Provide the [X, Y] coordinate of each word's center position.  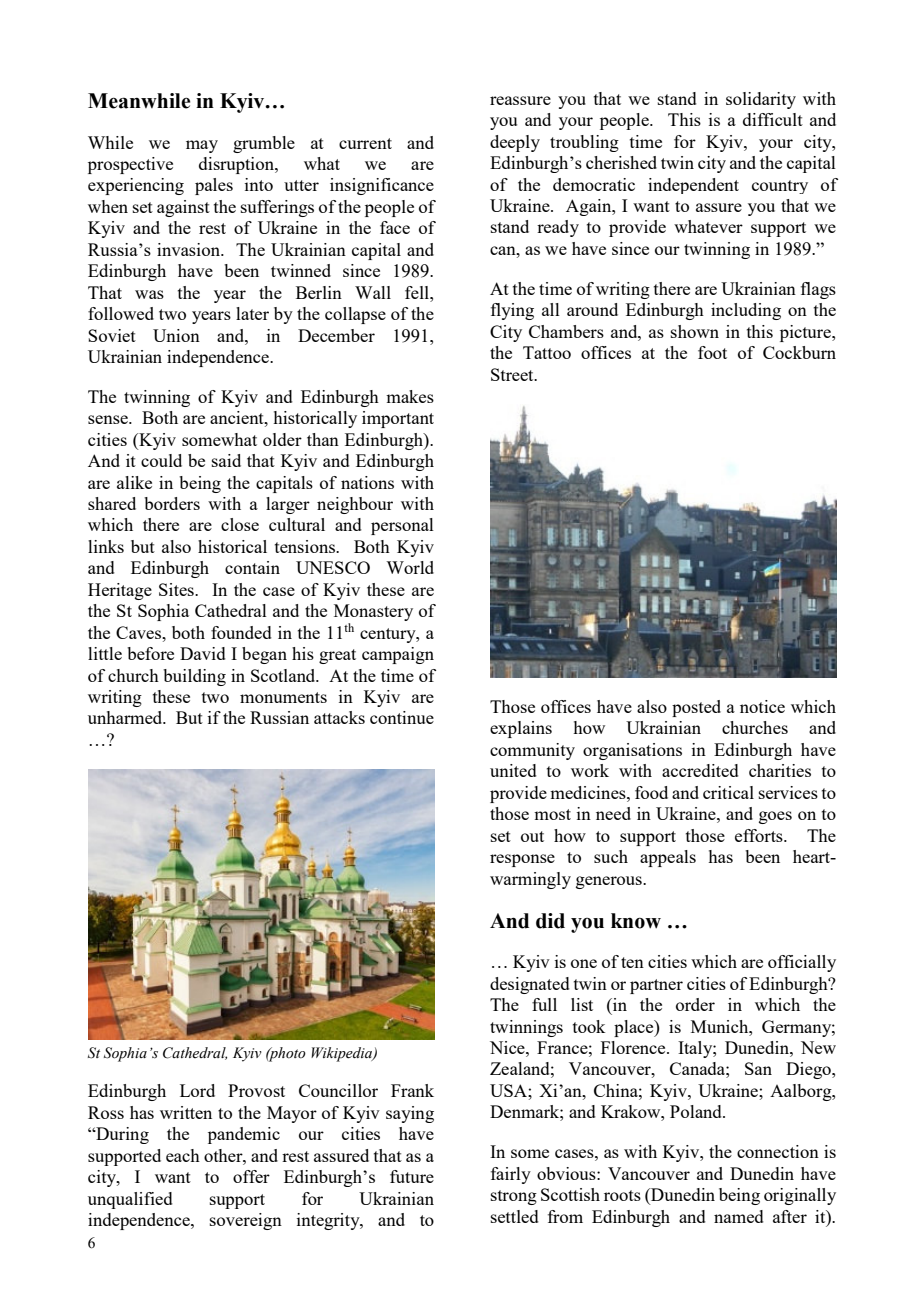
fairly [511, 1175]
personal [402, 526]
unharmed [126, 717]
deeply [515, 143]
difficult [773, 119]
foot [712, 352]
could [161, 460]
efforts [760, 835]
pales [214, 186]
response [522, 860]
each [183, 1155]
